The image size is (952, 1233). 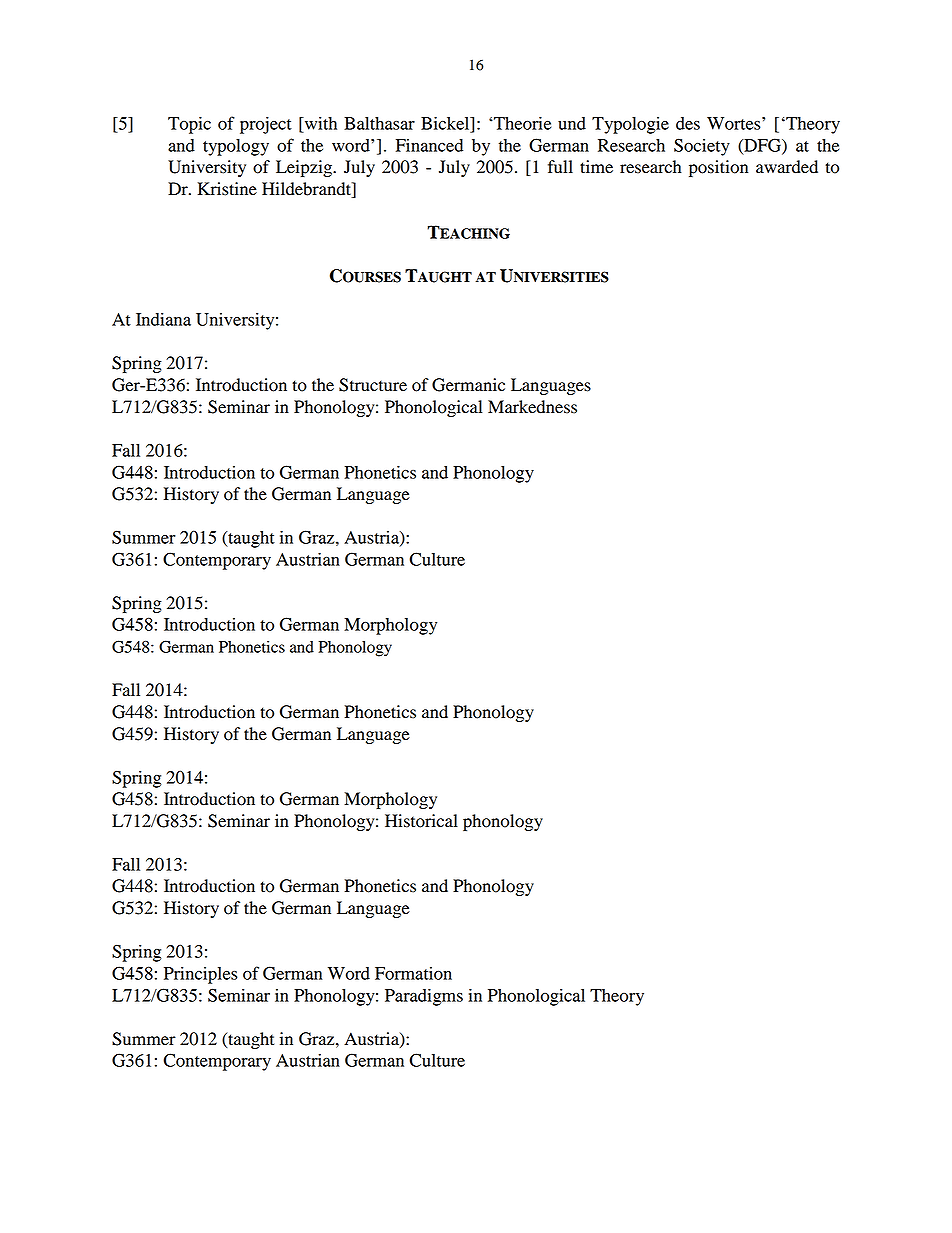 What do you see at coordinates (702, 147) in the screenshot?
I see `Society` at bounding box center [702, 147].
